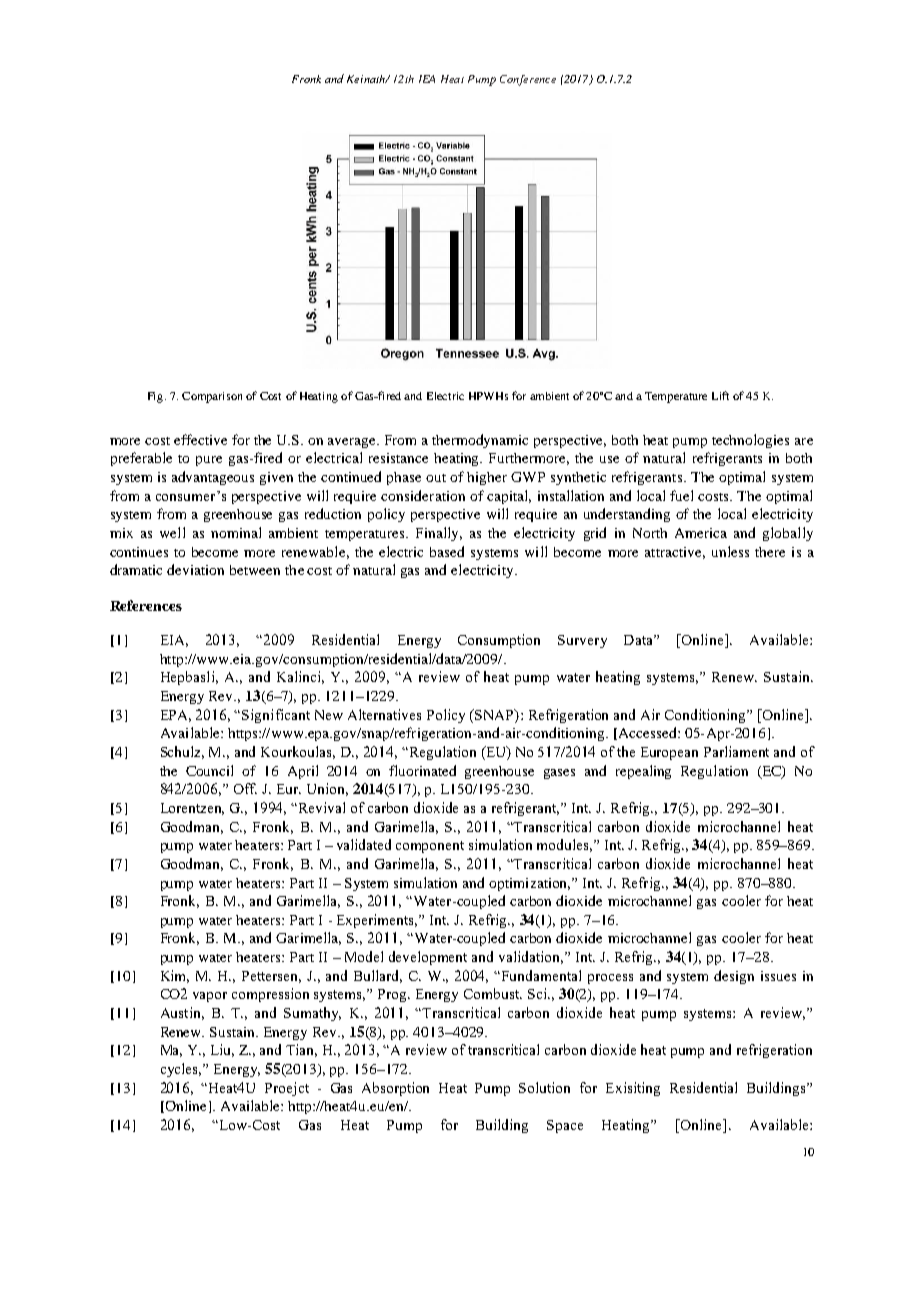  I want to click on Conference, so click(528, 80).
